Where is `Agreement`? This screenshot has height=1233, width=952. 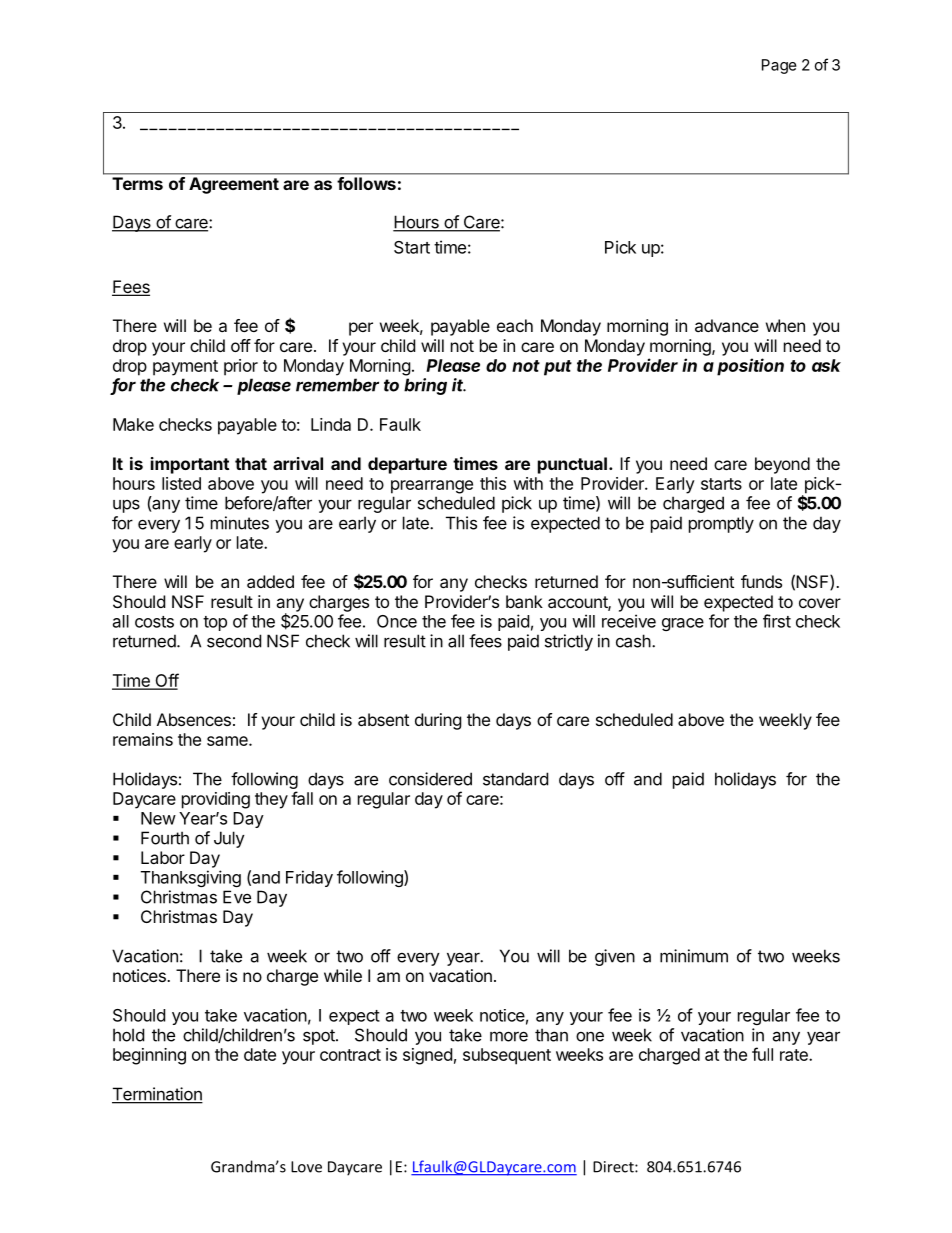 Agreement is located at coordinates (234, 185).
